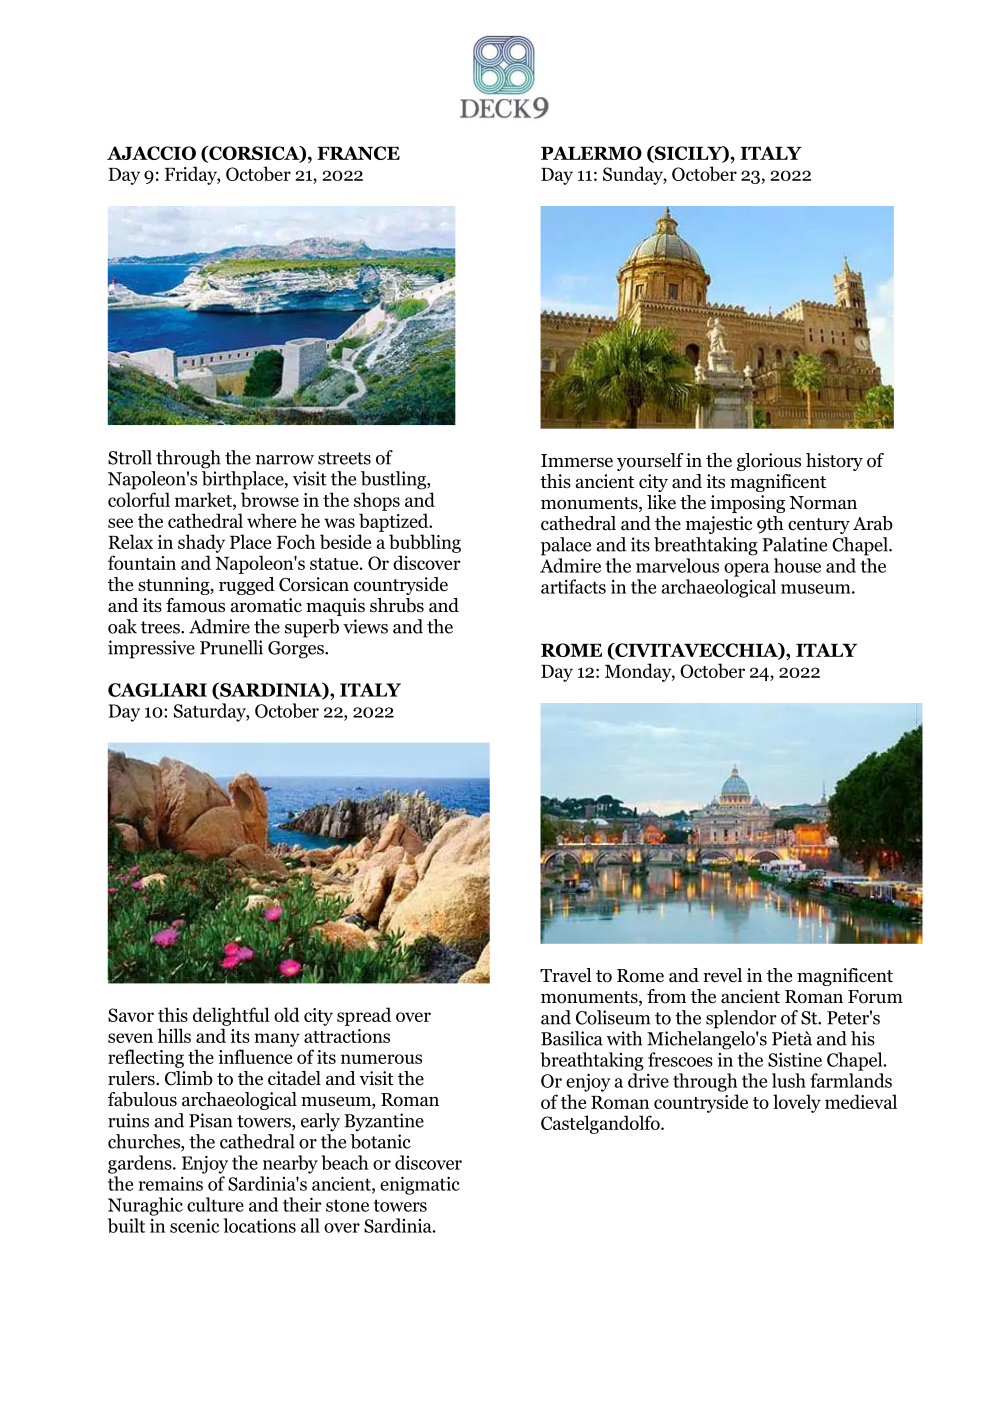 This image has width=1007, height=1422. I want to click on culture, so click(215, 1204).
